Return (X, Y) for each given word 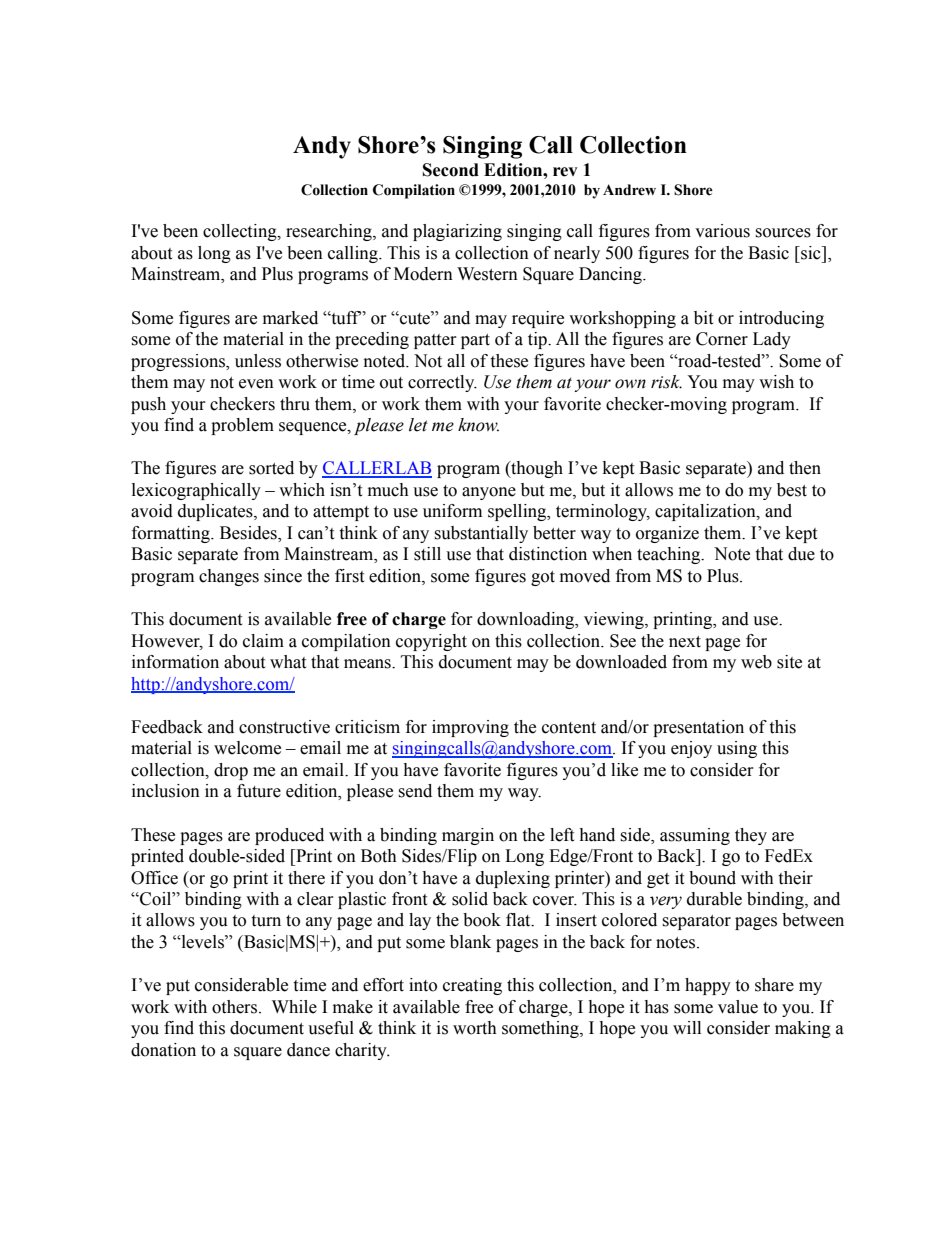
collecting (241, 232)
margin (468, 836)
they (751, 836)
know (478, 425)
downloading (527, 620)
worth (475, 1028)
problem (242, 426)
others (236, 1007)
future (259, 791)
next (685, 642)
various (722, 231)
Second (451, 170)
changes (229, 577)
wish (776, 382)
